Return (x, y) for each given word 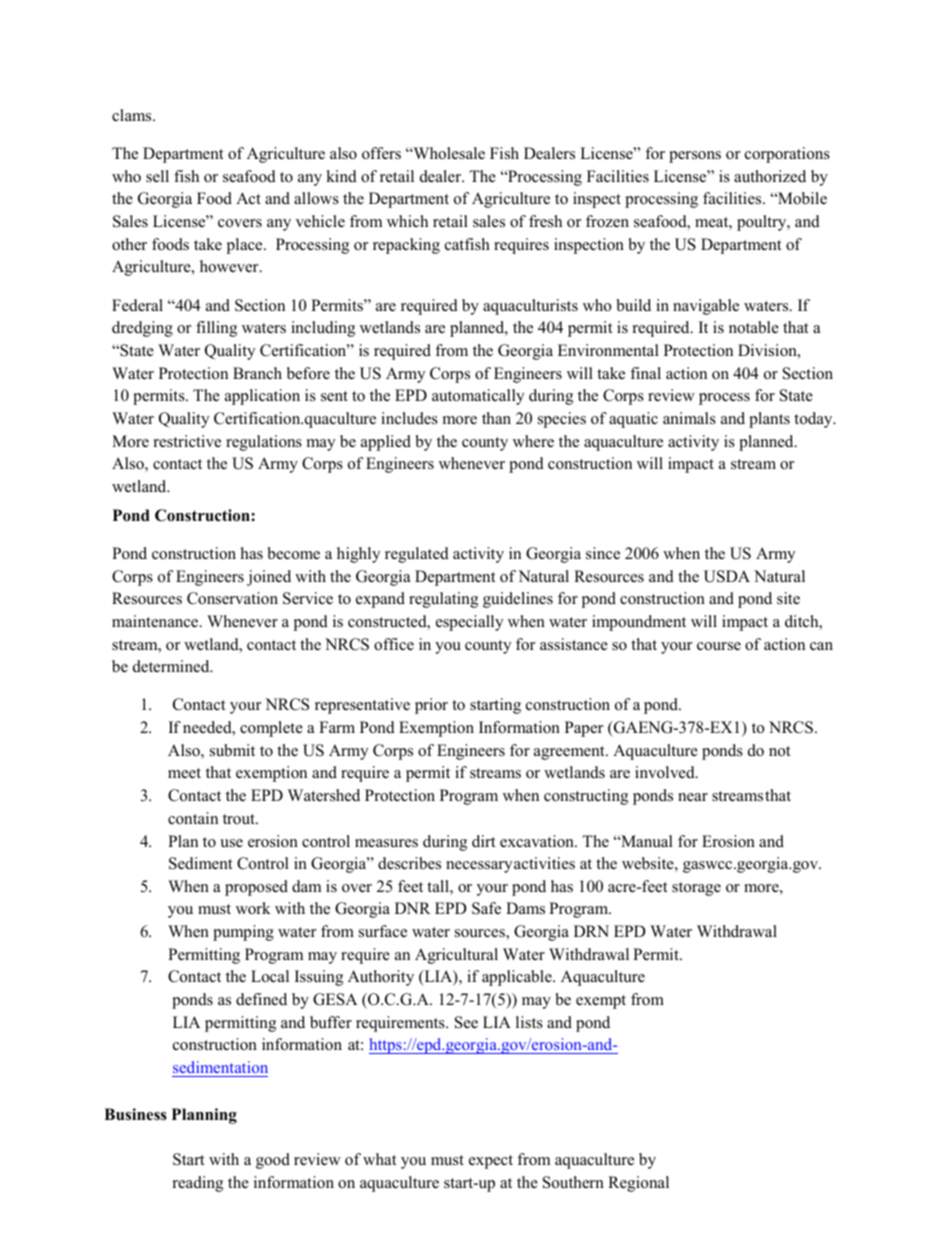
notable (754, 327)
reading (198, 1184)
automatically (478, 397)
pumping (243, 933)
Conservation (232, 598)
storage (696, 889)
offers (381, 153)
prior (431, 706)
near (693, 797)
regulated (417, 555)
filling (216, 329)
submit (232, 750)
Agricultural (456, 956)
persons (695, 157)
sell (157, 176)
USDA (727, 576)
